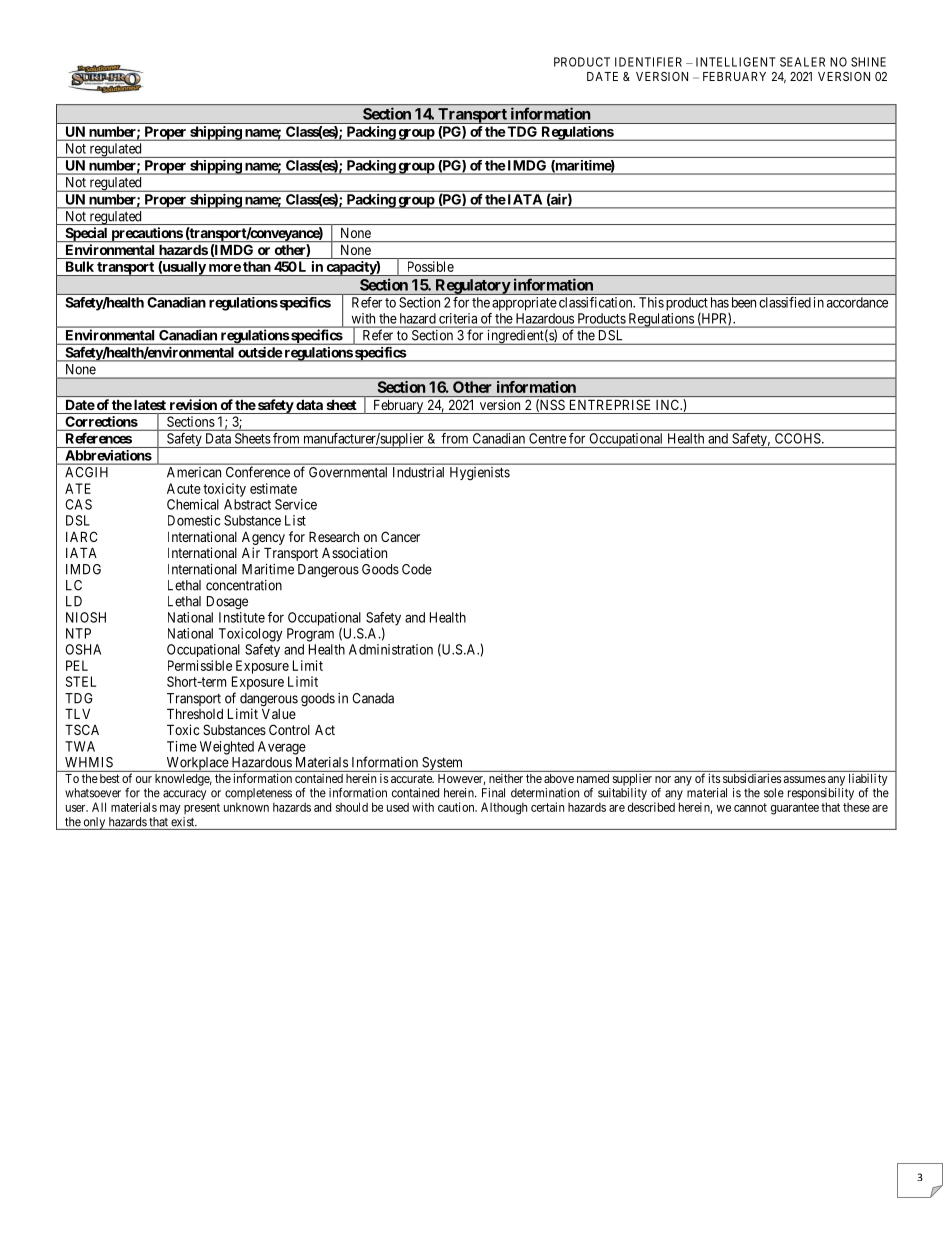  Describe the element at coordinates (417, 569) in the page. I see `Code` at that location.
